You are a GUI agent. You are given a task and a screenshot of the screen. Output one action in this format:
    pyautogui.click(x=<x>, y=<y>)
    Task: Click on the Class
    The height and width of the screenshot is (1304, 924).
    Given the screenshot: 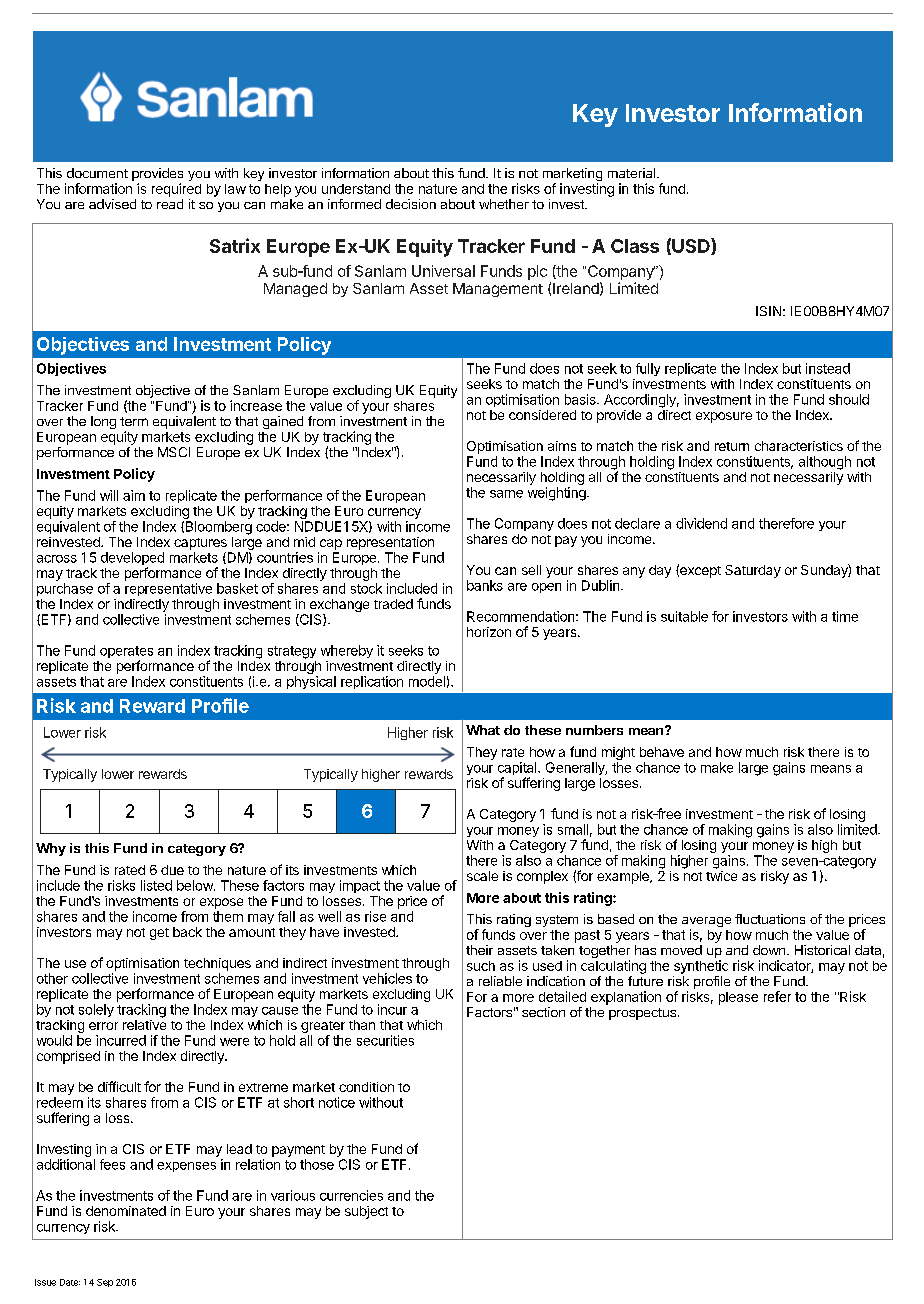 What is the action you would take?
    pyautogui.click(x=635, y=246)
